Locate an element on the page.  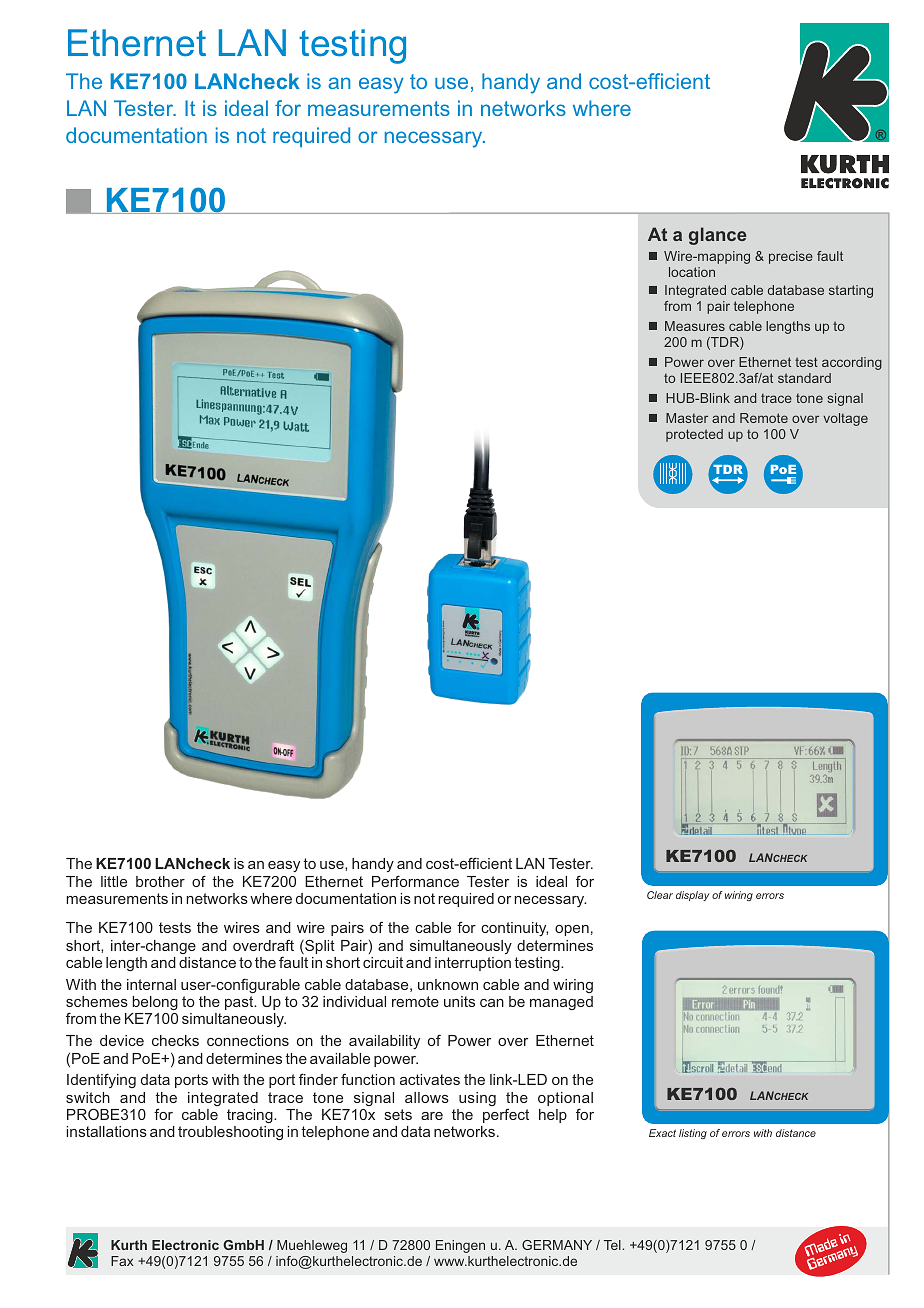
Clear is located at coordinates (660, 895).
